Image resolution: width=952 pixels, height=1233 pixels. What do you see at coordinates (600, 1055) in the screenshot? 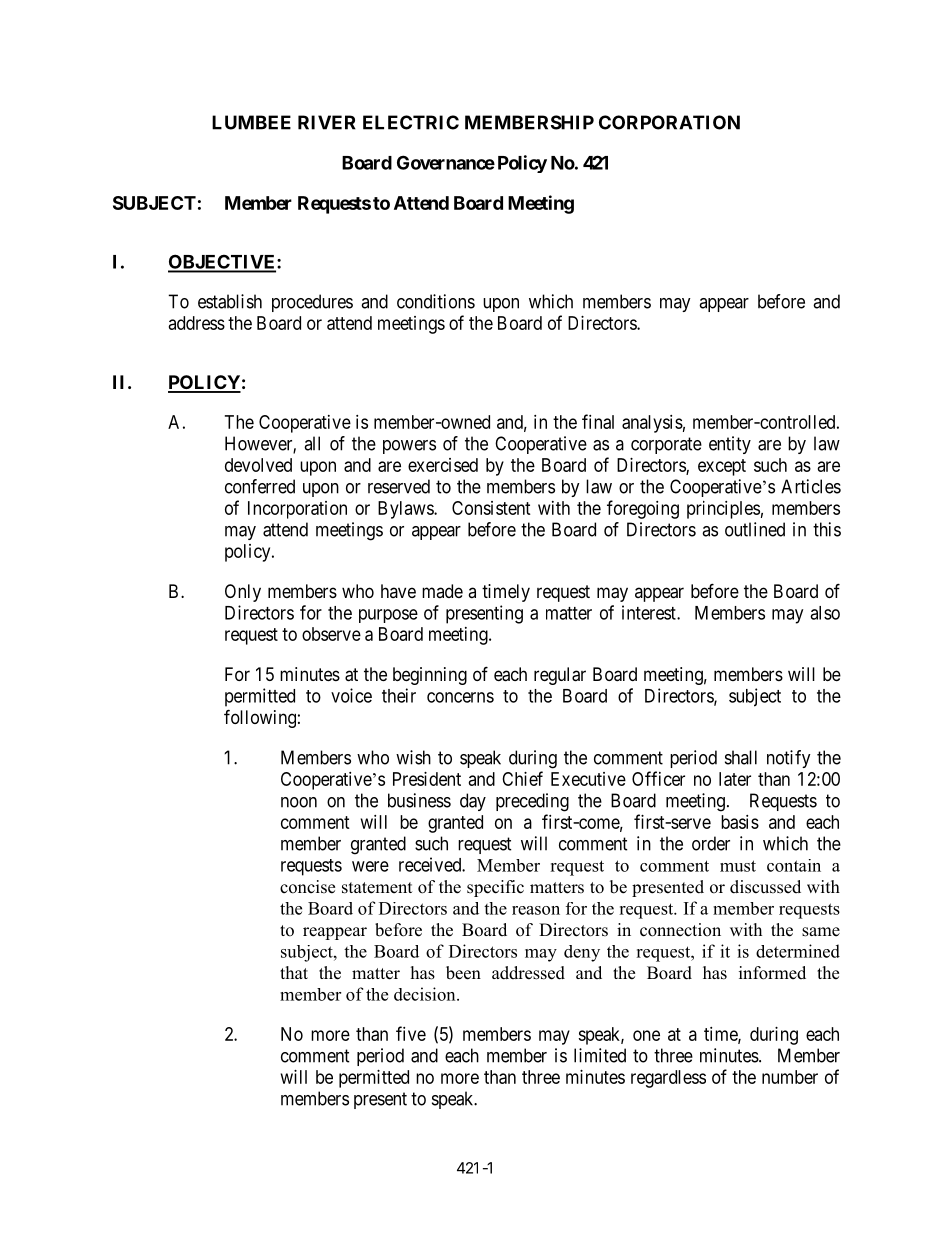
I see `limited` at bounding box center [600, 1055].
